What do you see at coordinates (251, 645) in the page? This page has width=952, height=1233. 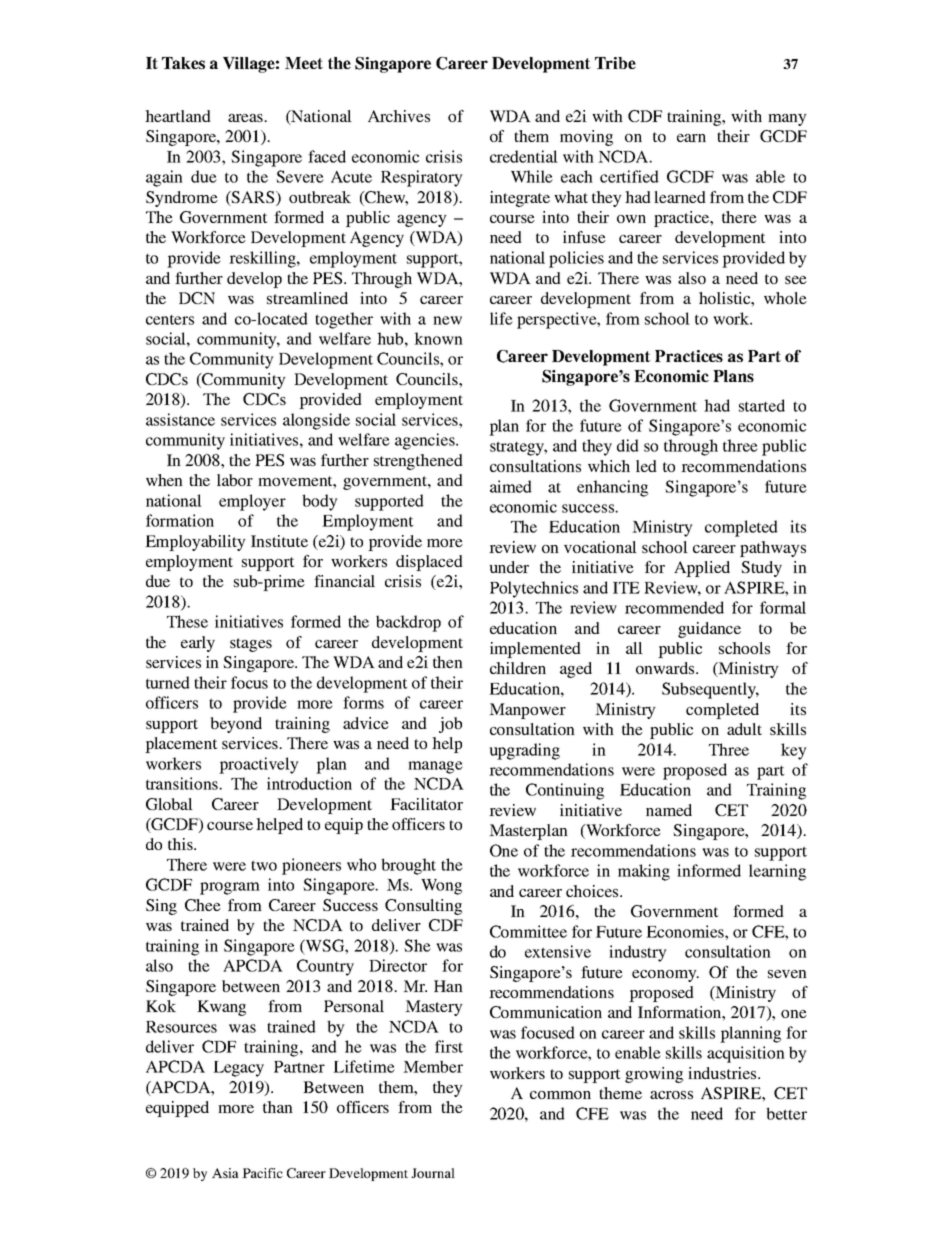 I see `stages` at bounding box center [251, 645].
